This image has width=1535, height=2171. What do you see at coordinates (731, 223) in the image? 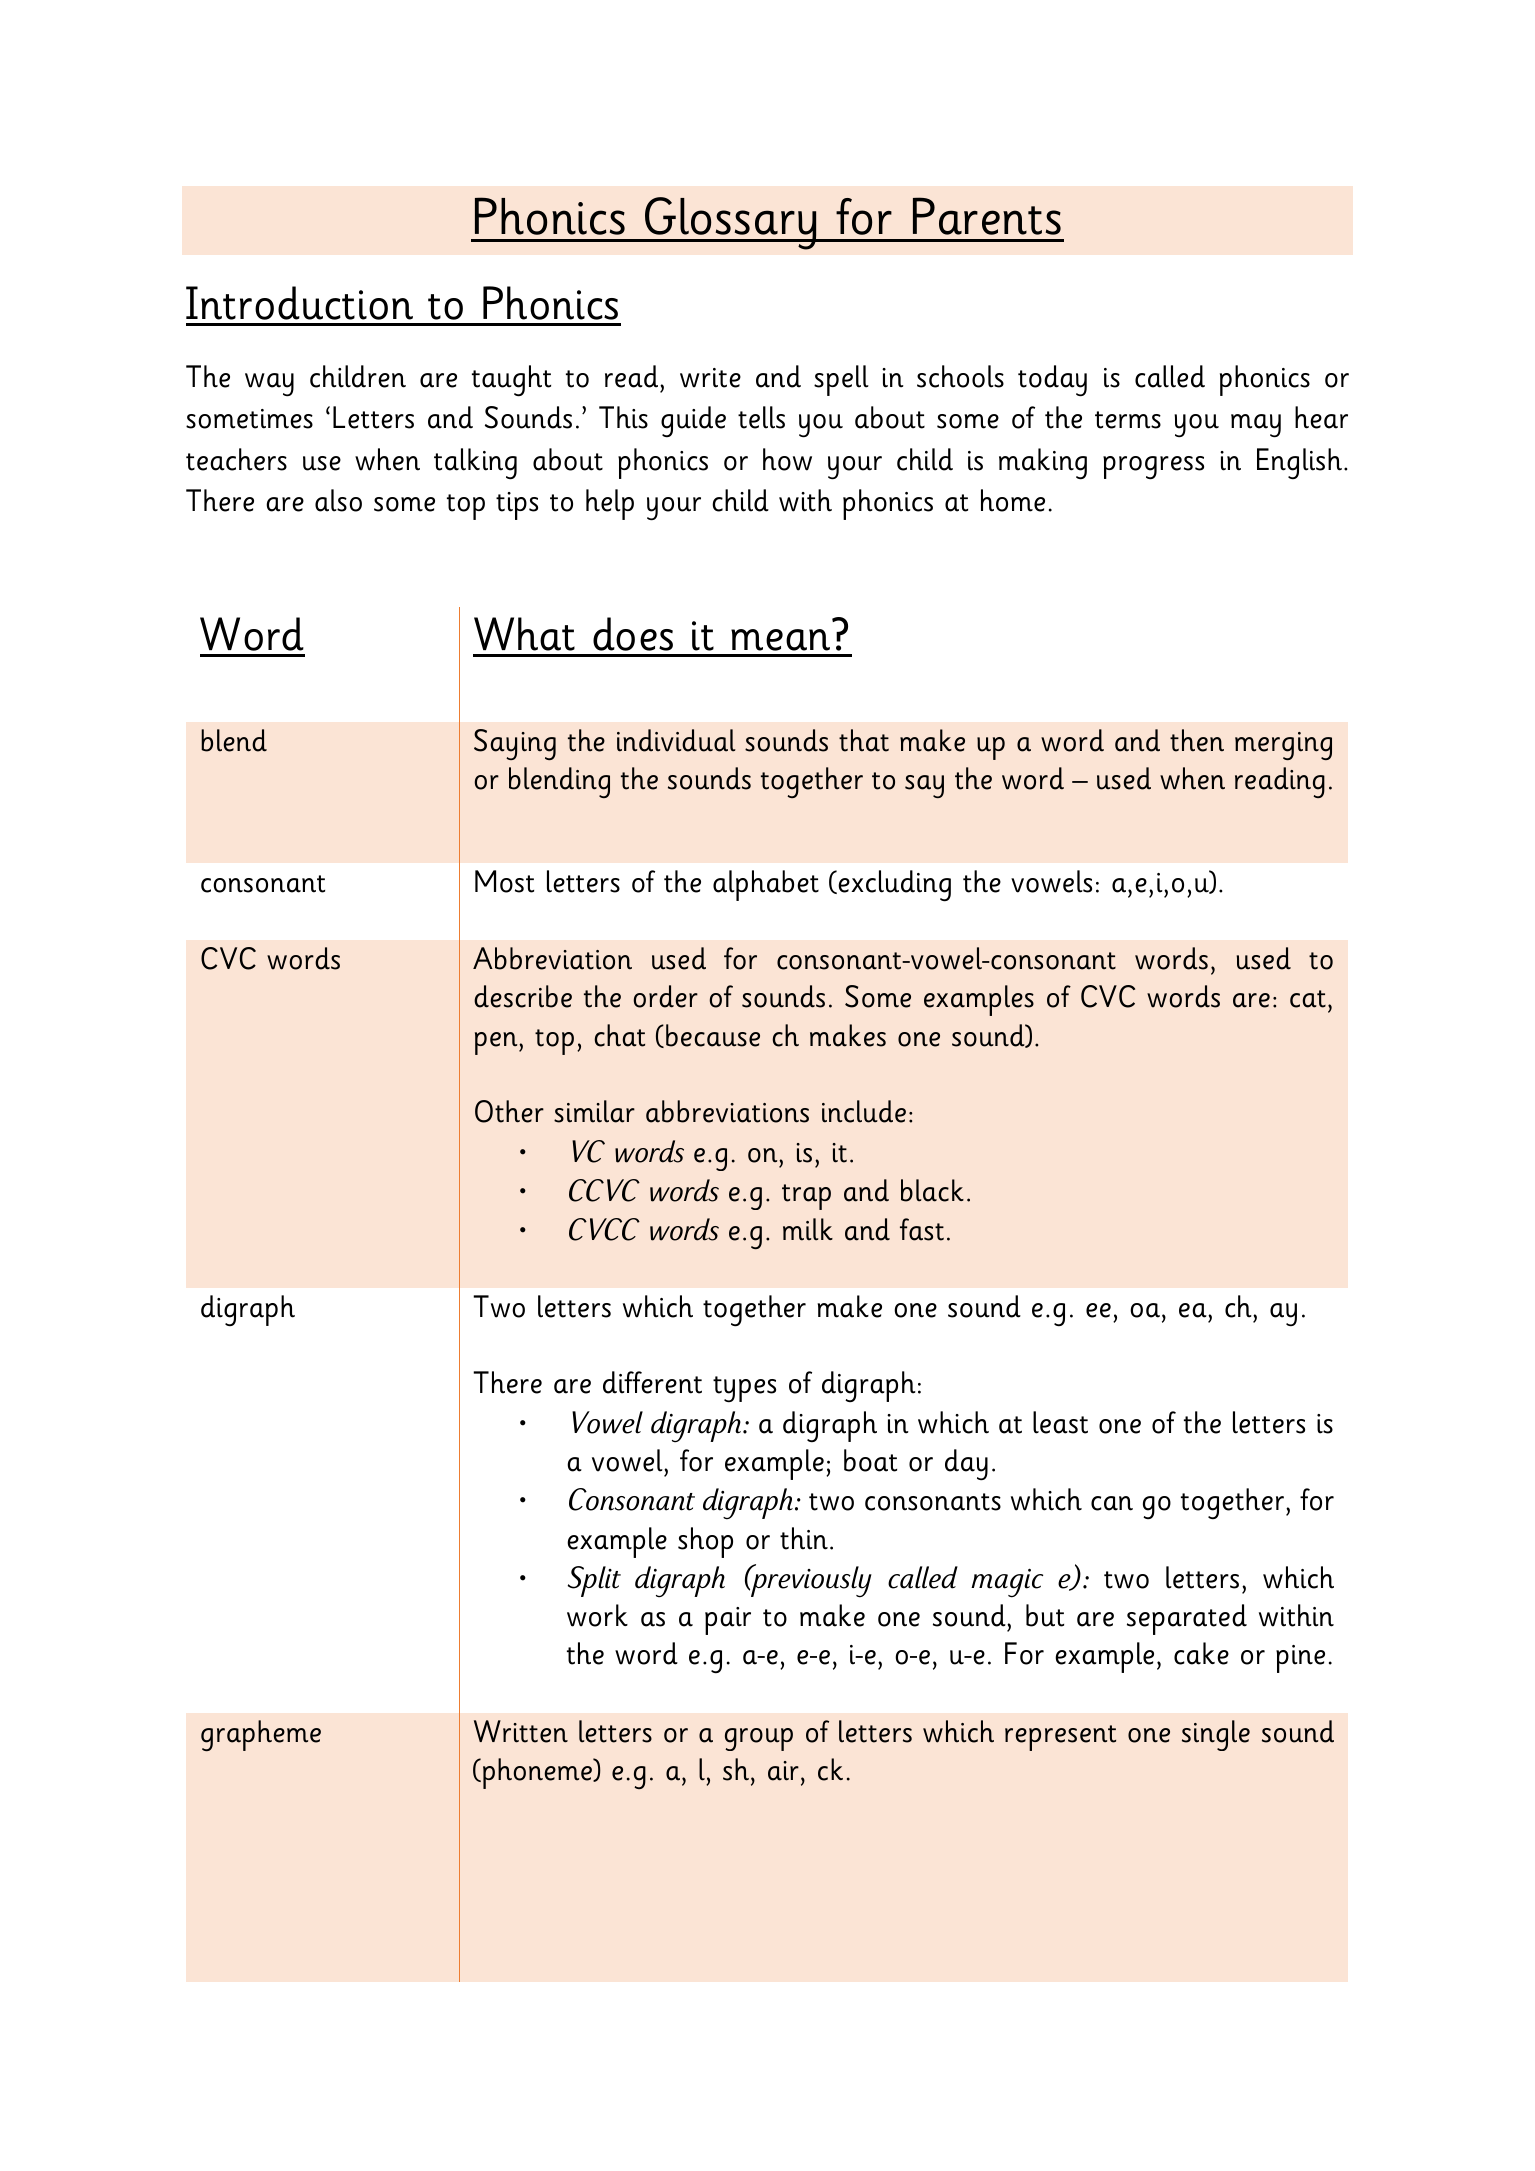
I see `Glossary` at bounding box center [731, 223].
